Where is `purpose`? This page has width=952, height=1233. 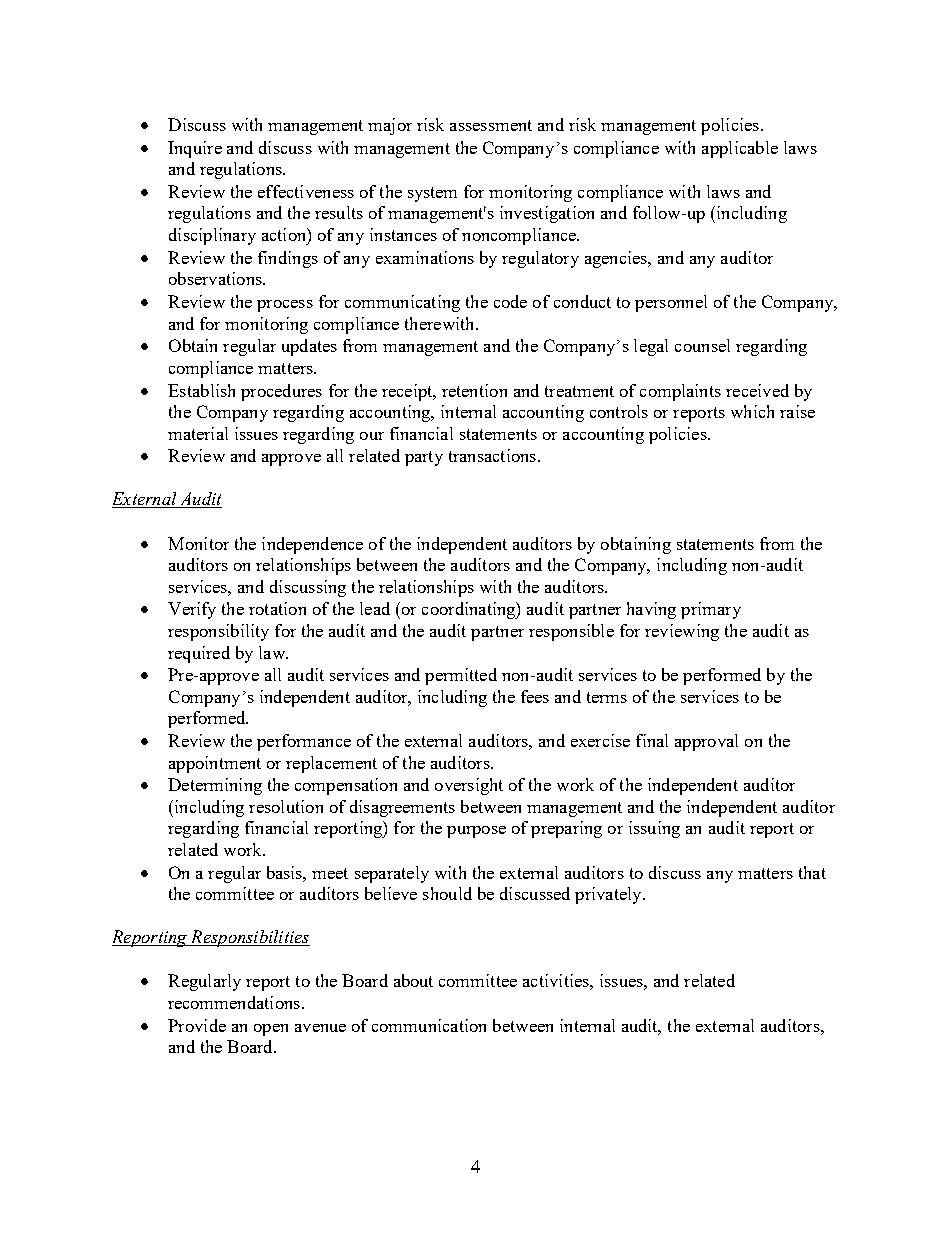 purpose is located at coordinates (476, 832).
